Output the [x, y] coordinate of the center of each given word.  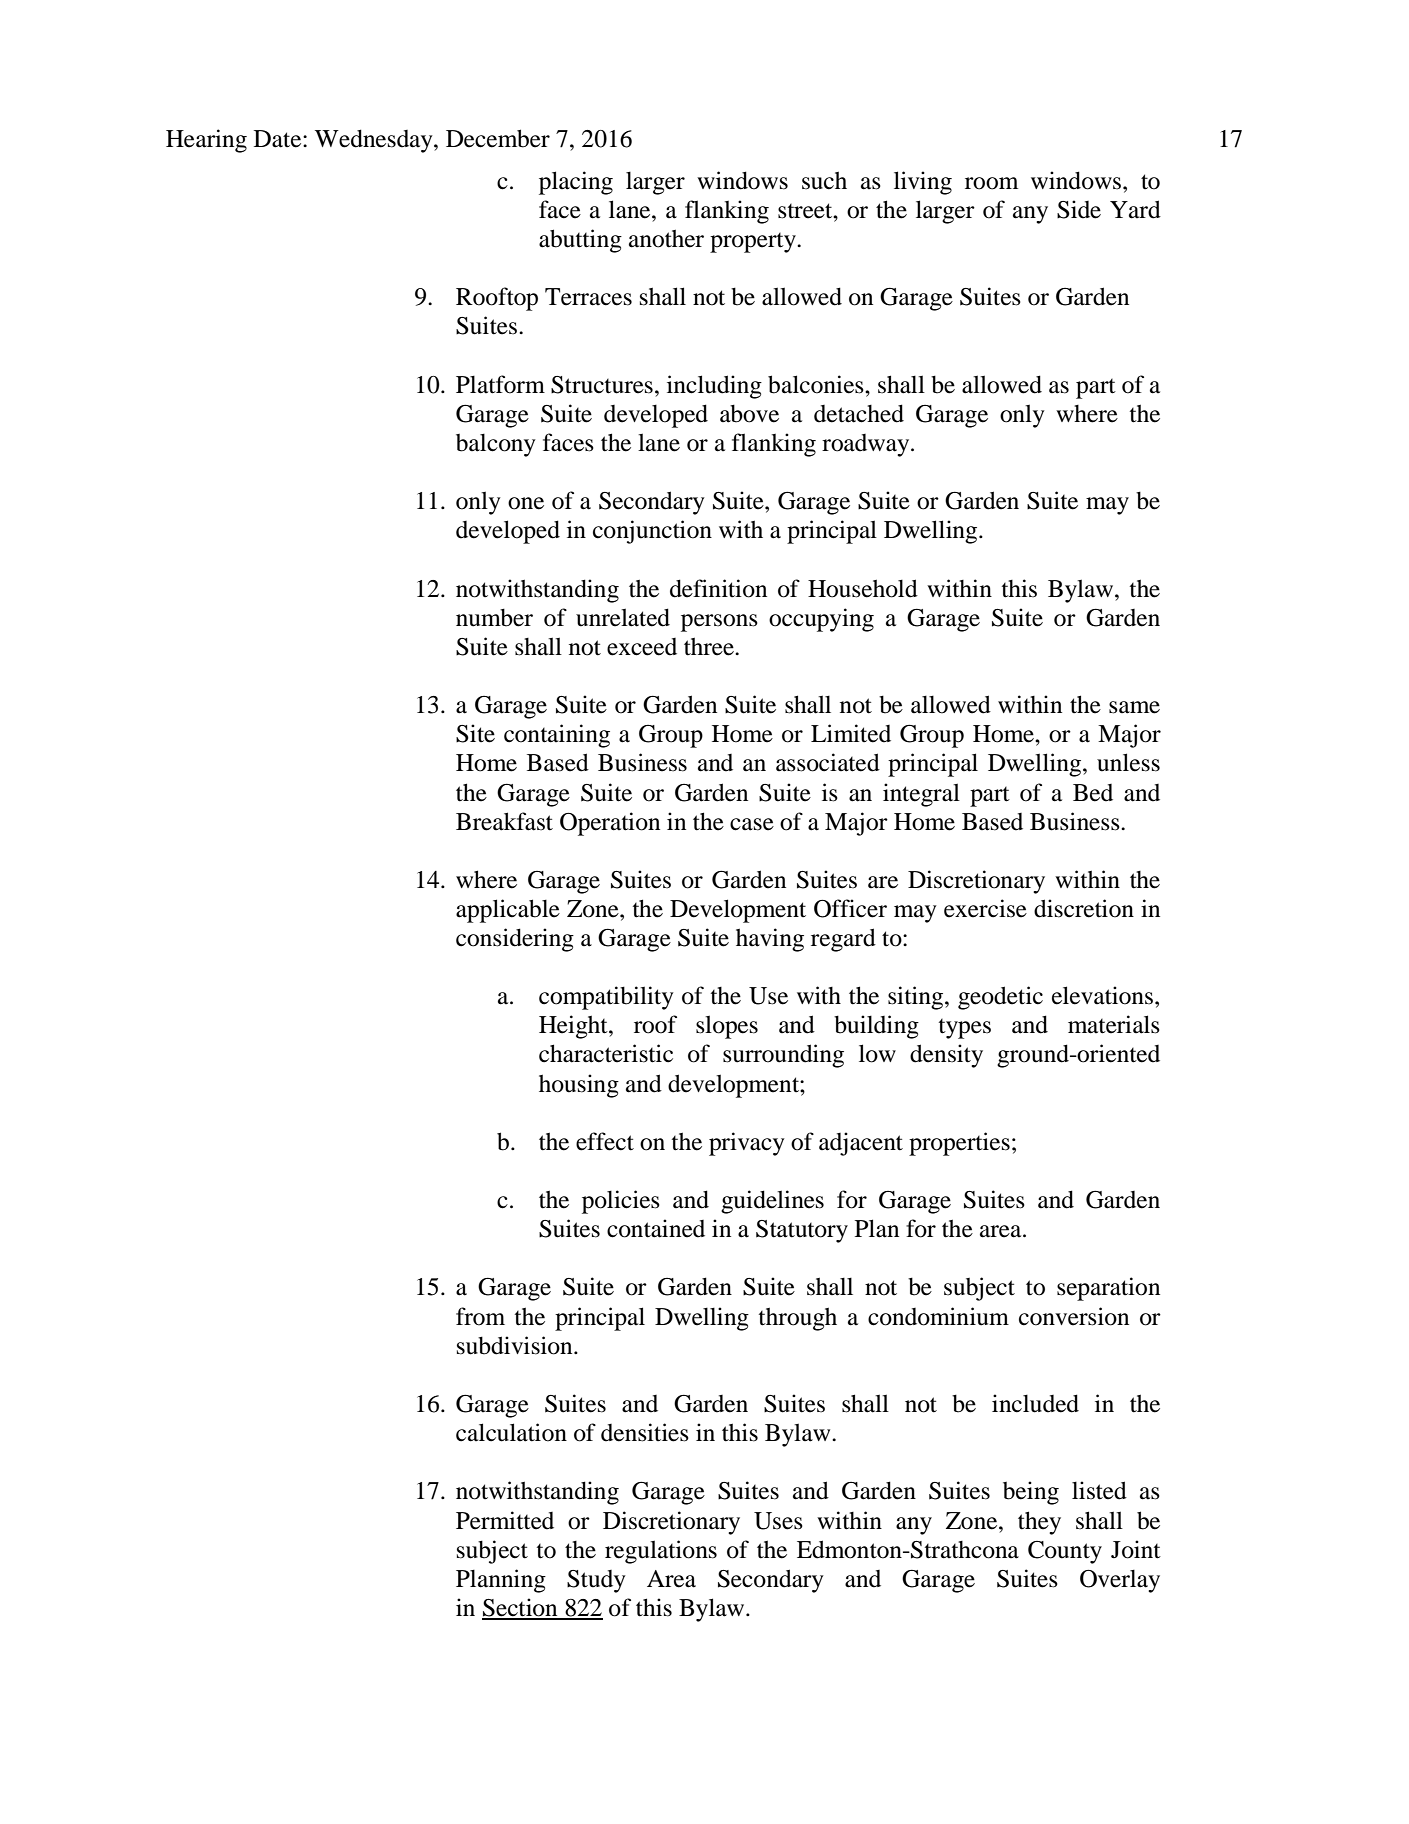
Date [279, 139]
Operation [610, 824]
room [991, 183]
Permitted [505, 1520]
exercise [985, 908]
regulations [661, 1552]
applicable [508, 911]
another [666, 238]
